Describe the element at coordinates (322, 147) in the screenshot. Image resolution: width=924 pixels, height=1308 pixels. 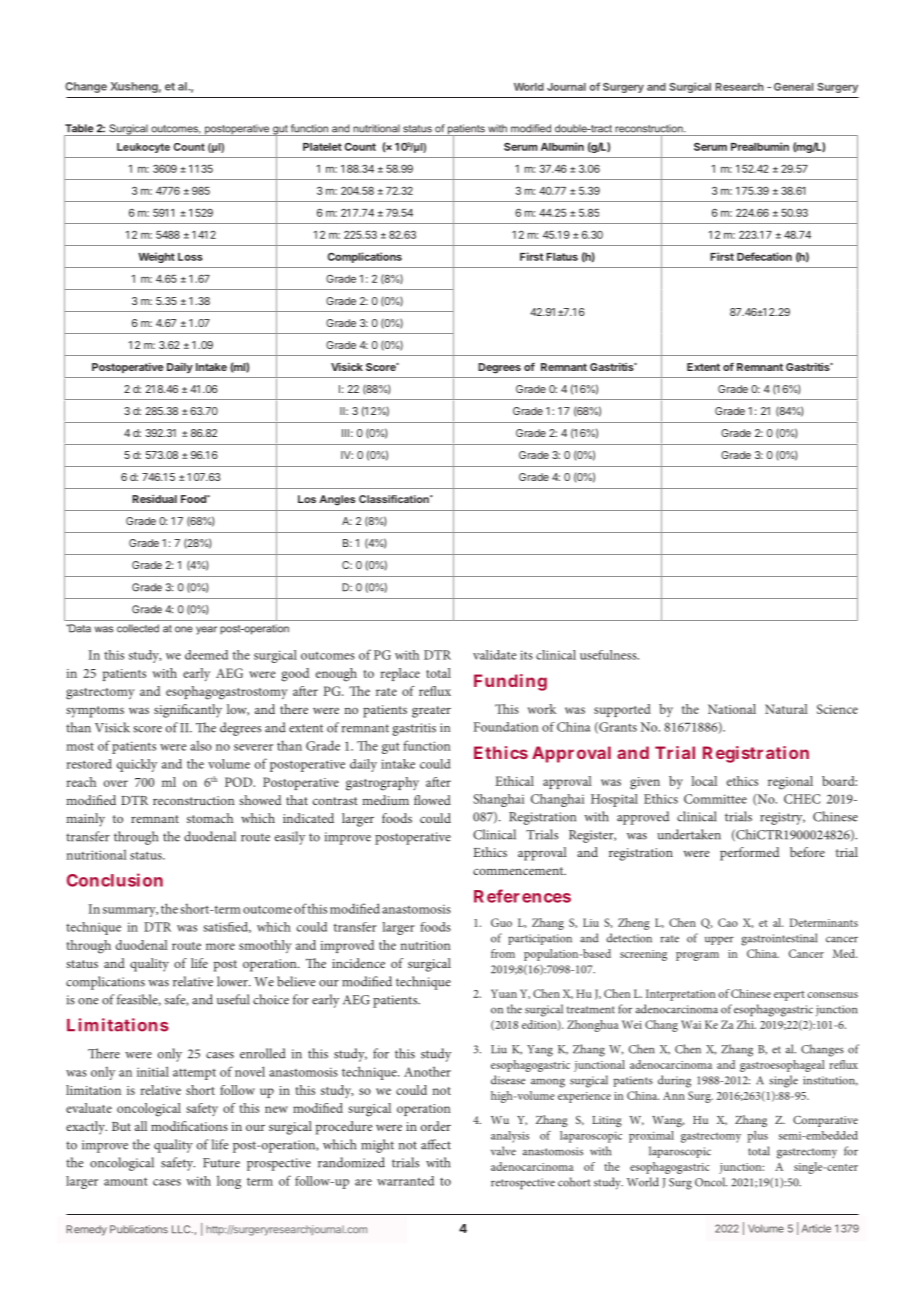
I see `Platelet` at that location.
